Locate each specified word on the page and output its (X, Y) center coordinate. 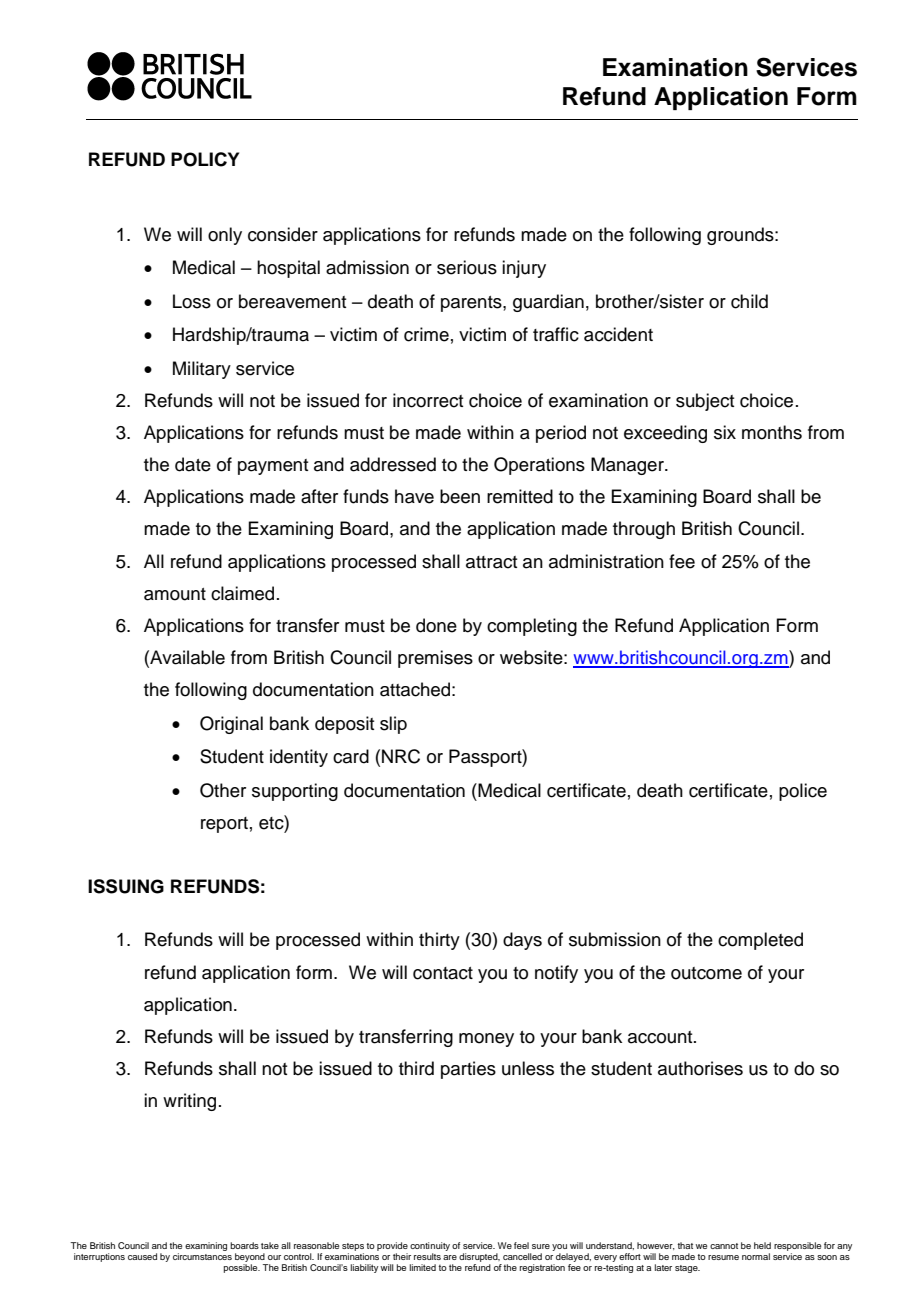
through (644, 530)
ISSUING (126, 886)
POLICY (205, 159)
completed (760, 941)
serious (467, 267)
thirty (439, 941)
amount (175, 594)
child (749, 301)
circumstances (202, 1256)
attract (491, 562)
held (762, 1245)
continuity (430, 1248)
